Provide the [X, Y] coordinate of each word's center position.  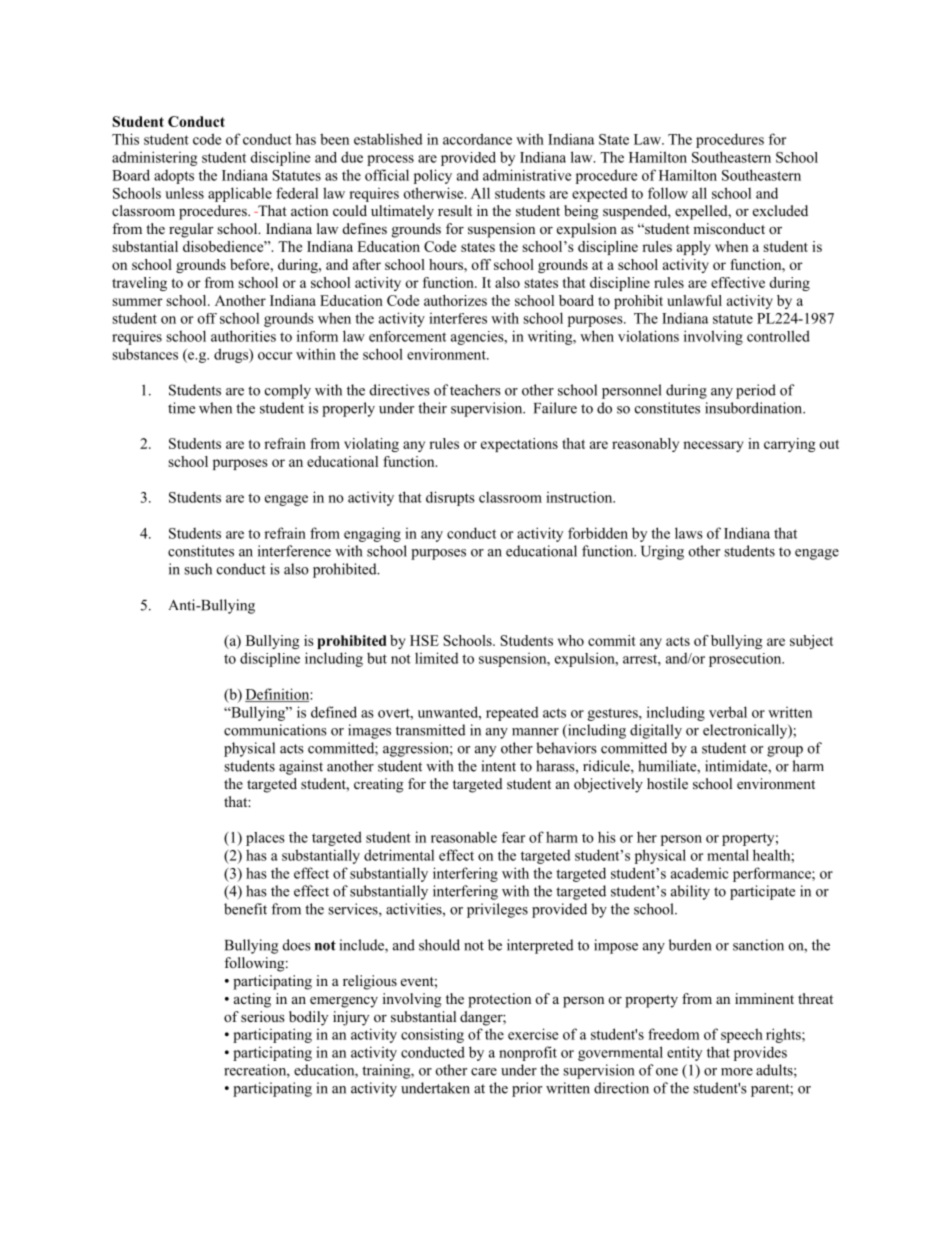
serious [263, 1016]
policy [433, 176]
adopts [174, 177]
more [737, 1072]
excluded [780, 210]
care [484, 1072]
